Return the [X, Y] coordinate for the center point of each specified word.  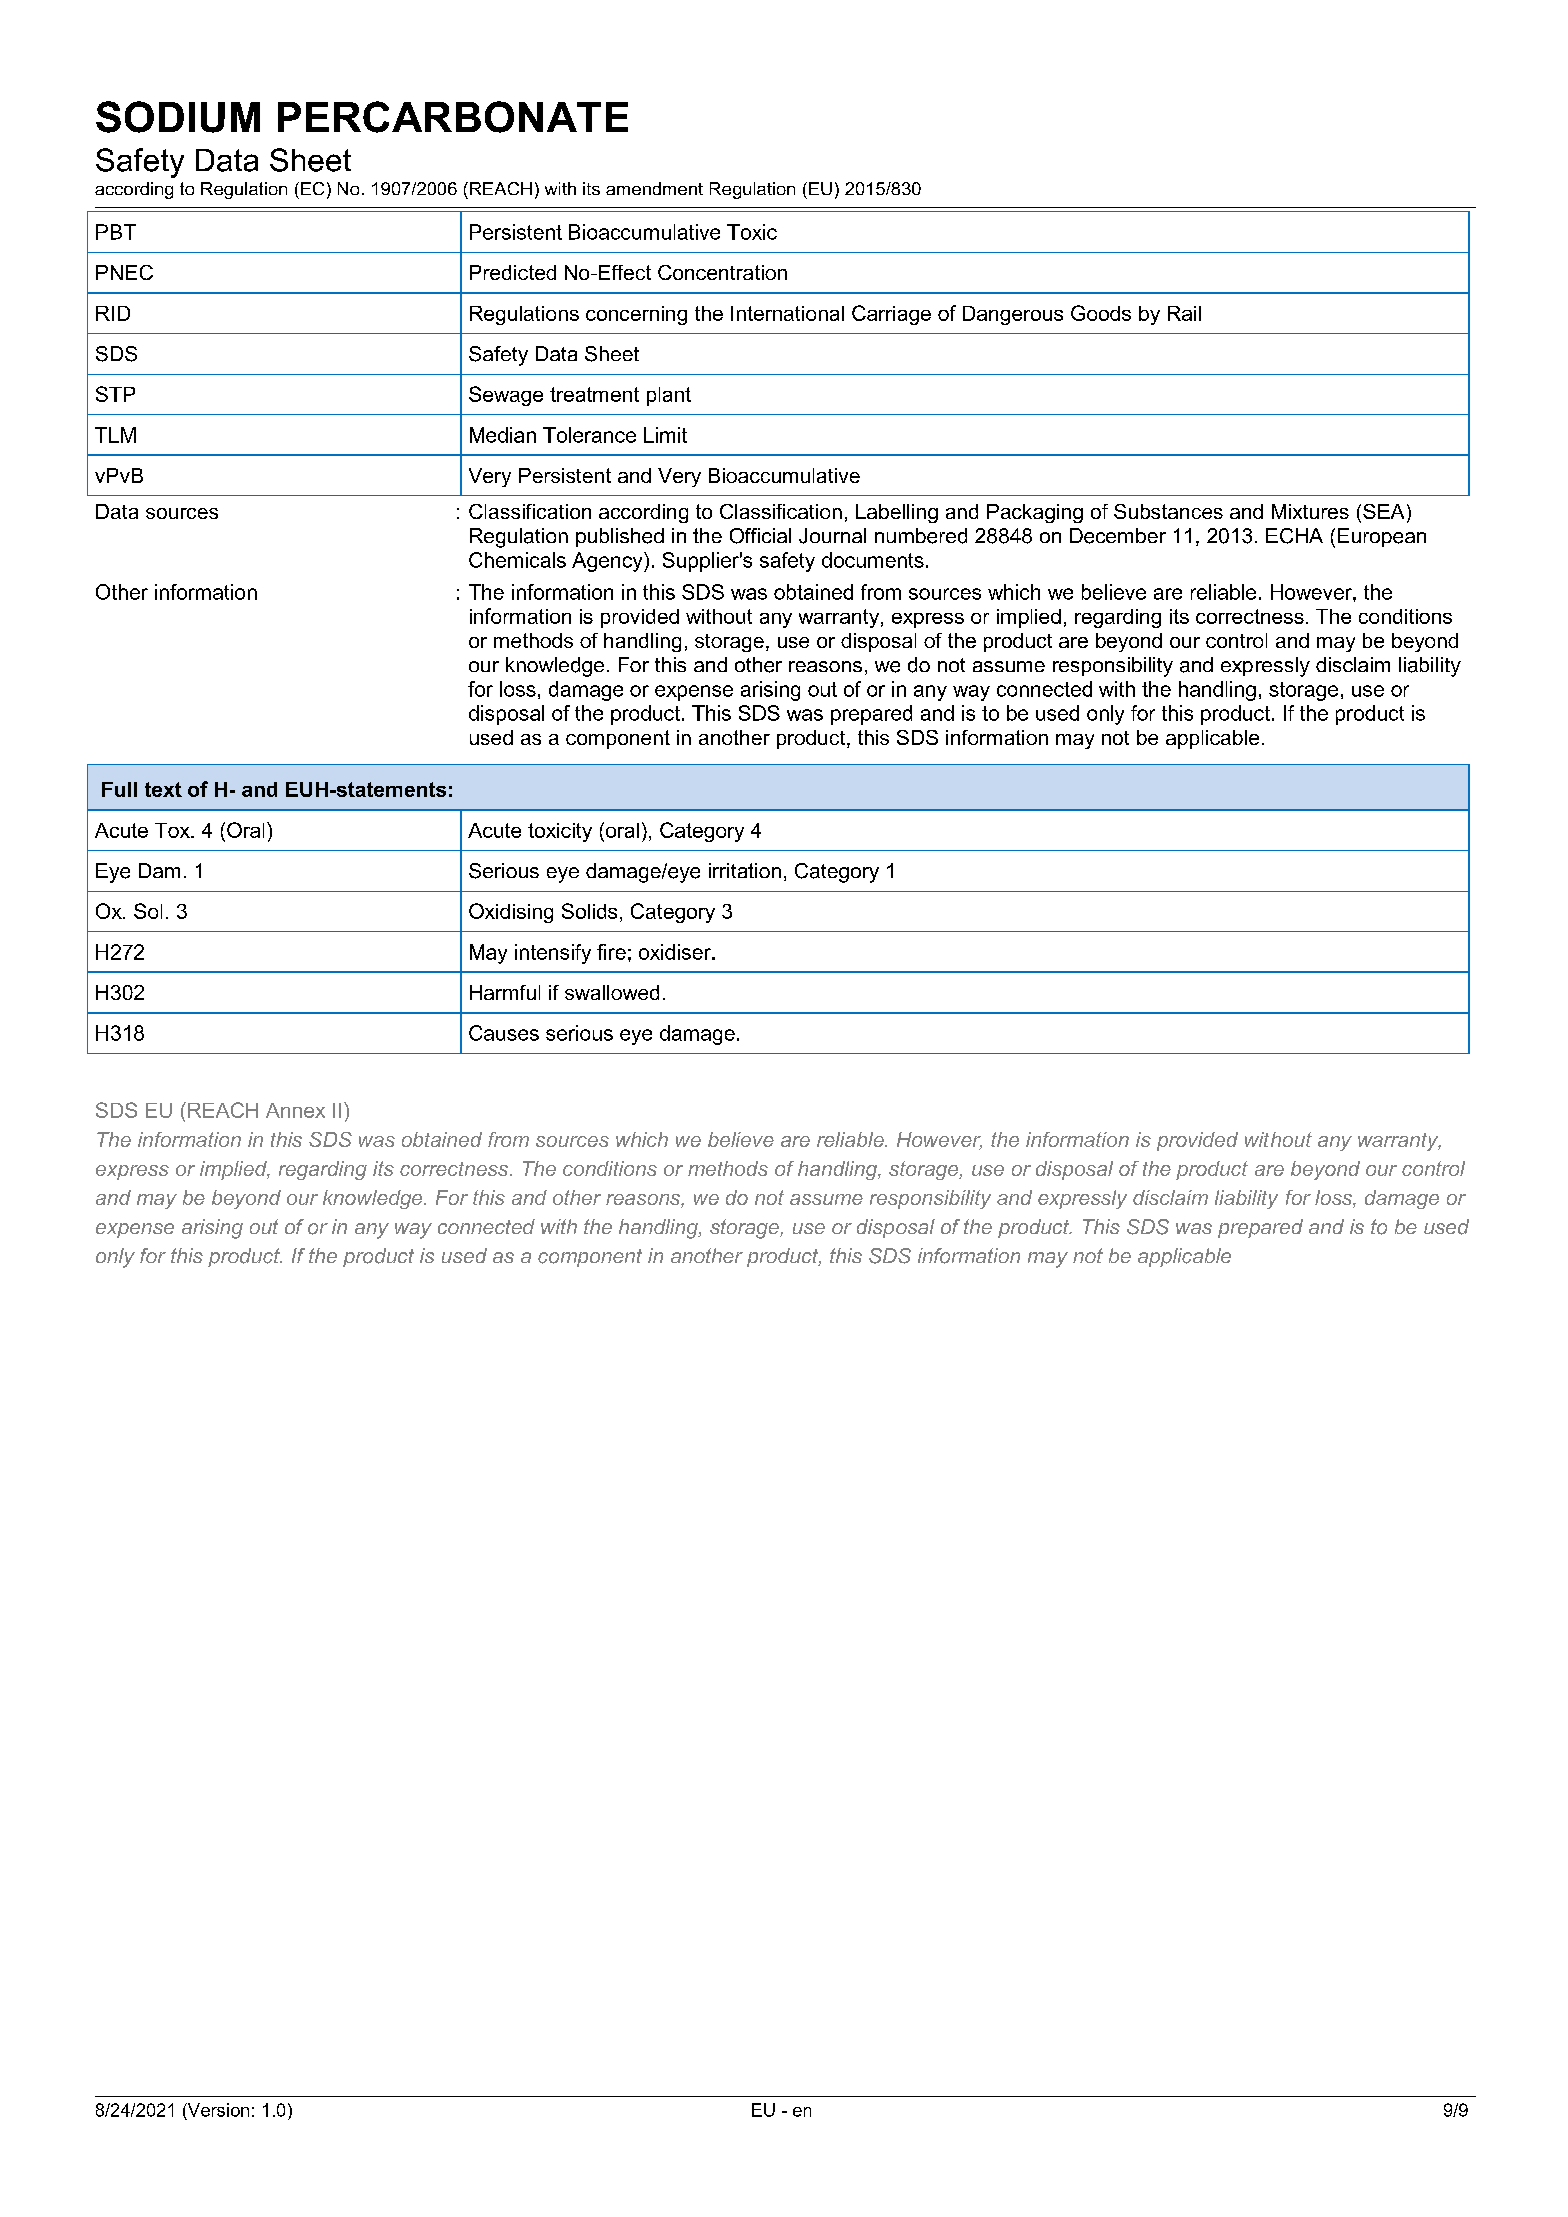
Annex [295, 1110]
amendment [654, 188]
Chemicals [517, 560]
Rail [1184, 313]
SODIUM [178, 117]
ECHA [1294, 536]
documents [873, 560]
